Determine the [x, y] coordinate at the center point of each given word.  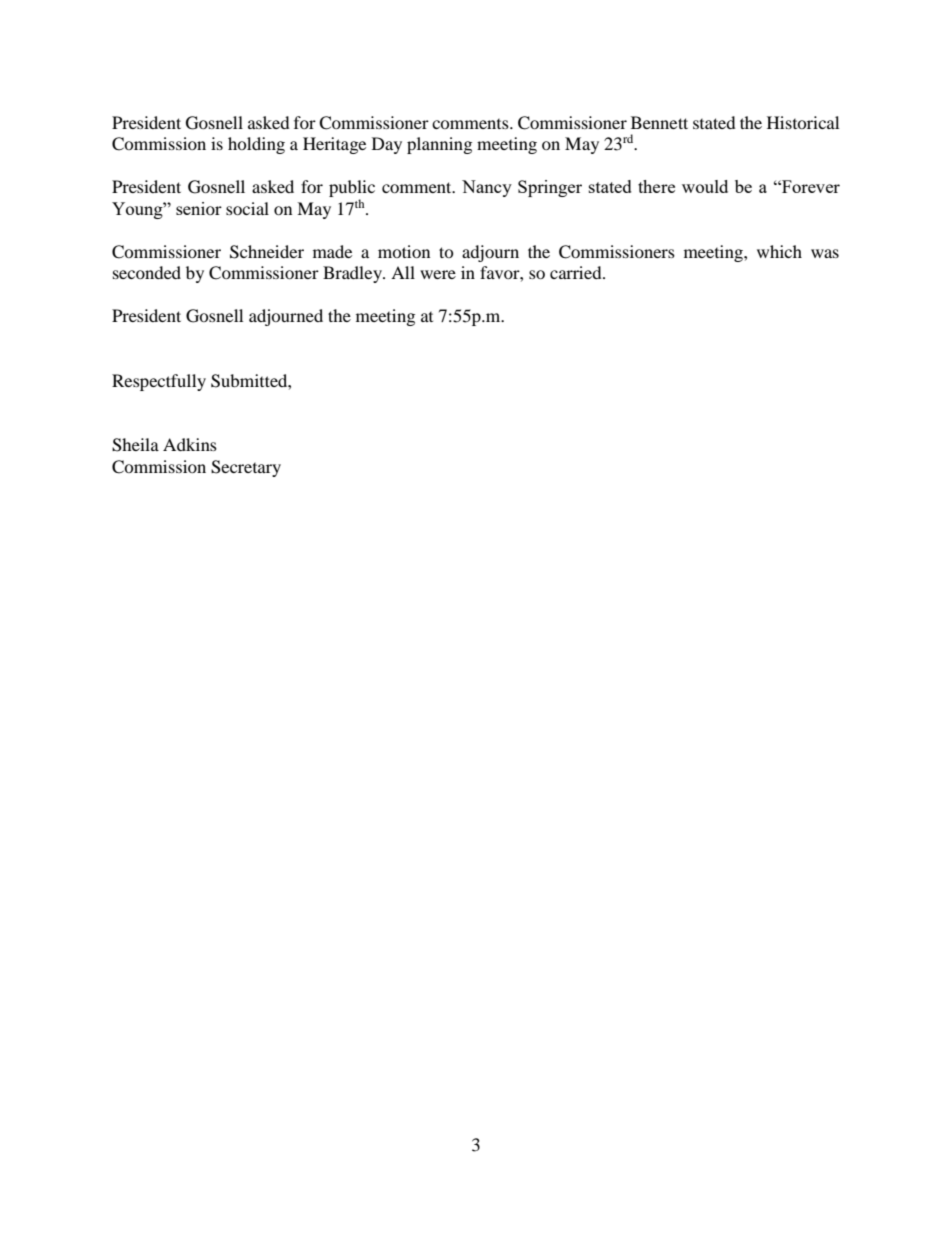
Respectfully [159, 382]
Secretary [246, 468]
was [825, 253]
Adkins [190, 444]
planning [439, 145]
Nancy [487, 188]
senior [199, 208]
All [403, 272]
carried [577, 272]
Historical [803, 122]
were [438, 274]
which [779, 251]
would [705, 186]
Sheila [135, 445]
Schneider [267, 252]
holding [256, 145]
